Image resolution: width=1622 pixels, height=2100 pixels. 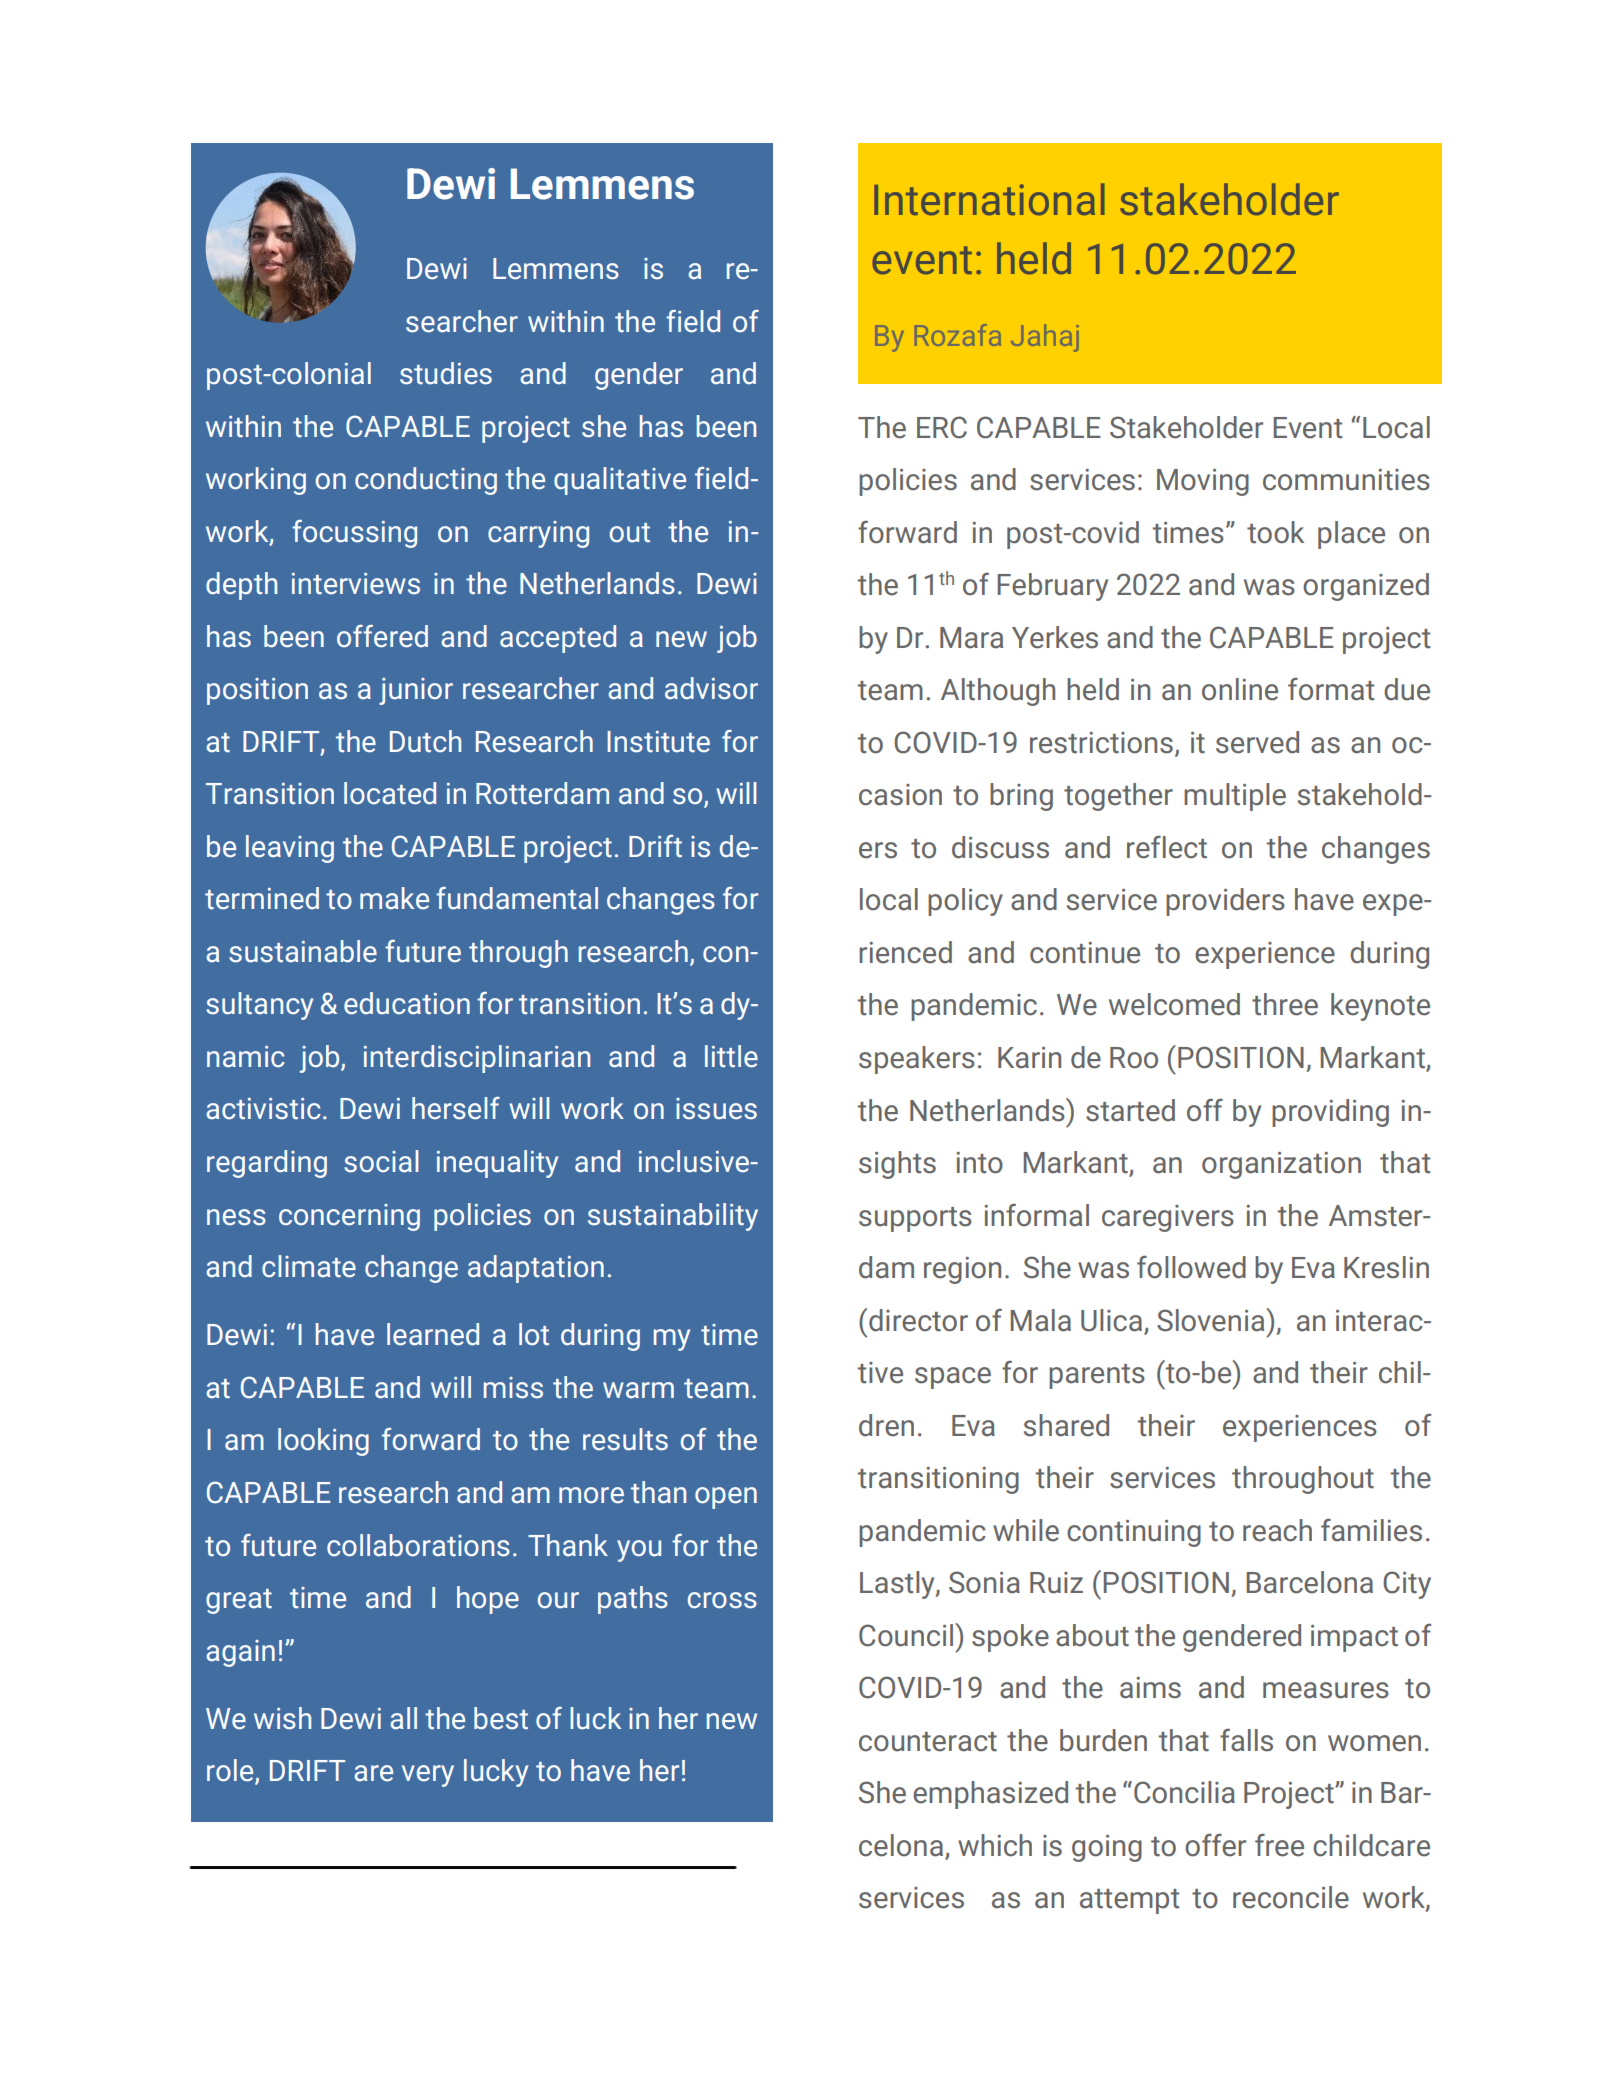 What do you see at coordinates (1277, 1530) in the page?
I see `reach` at bounding box center [1277, 1530].
